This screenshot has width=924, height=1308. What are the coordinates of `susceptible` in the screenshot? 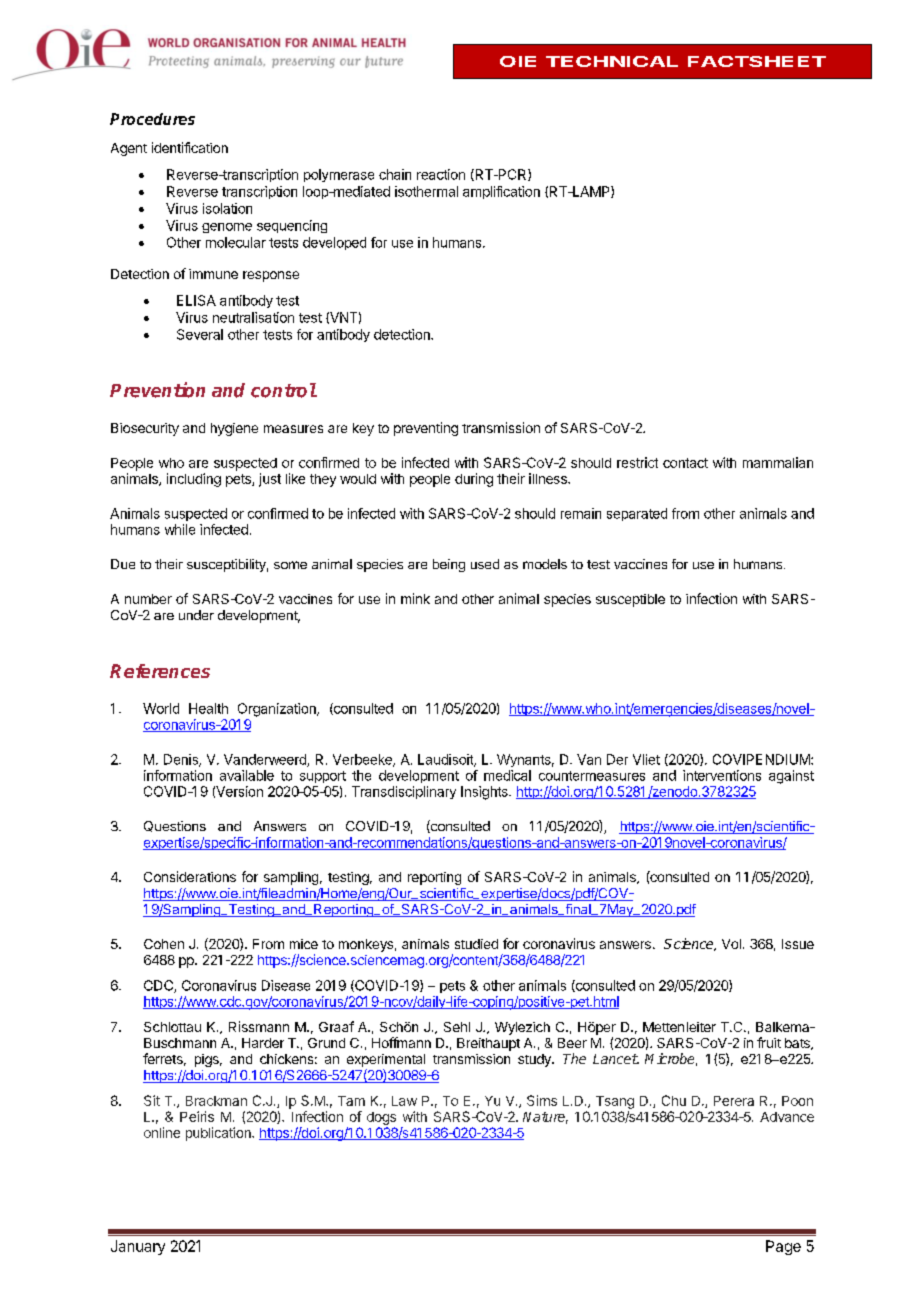 It's located at (630, 600).
